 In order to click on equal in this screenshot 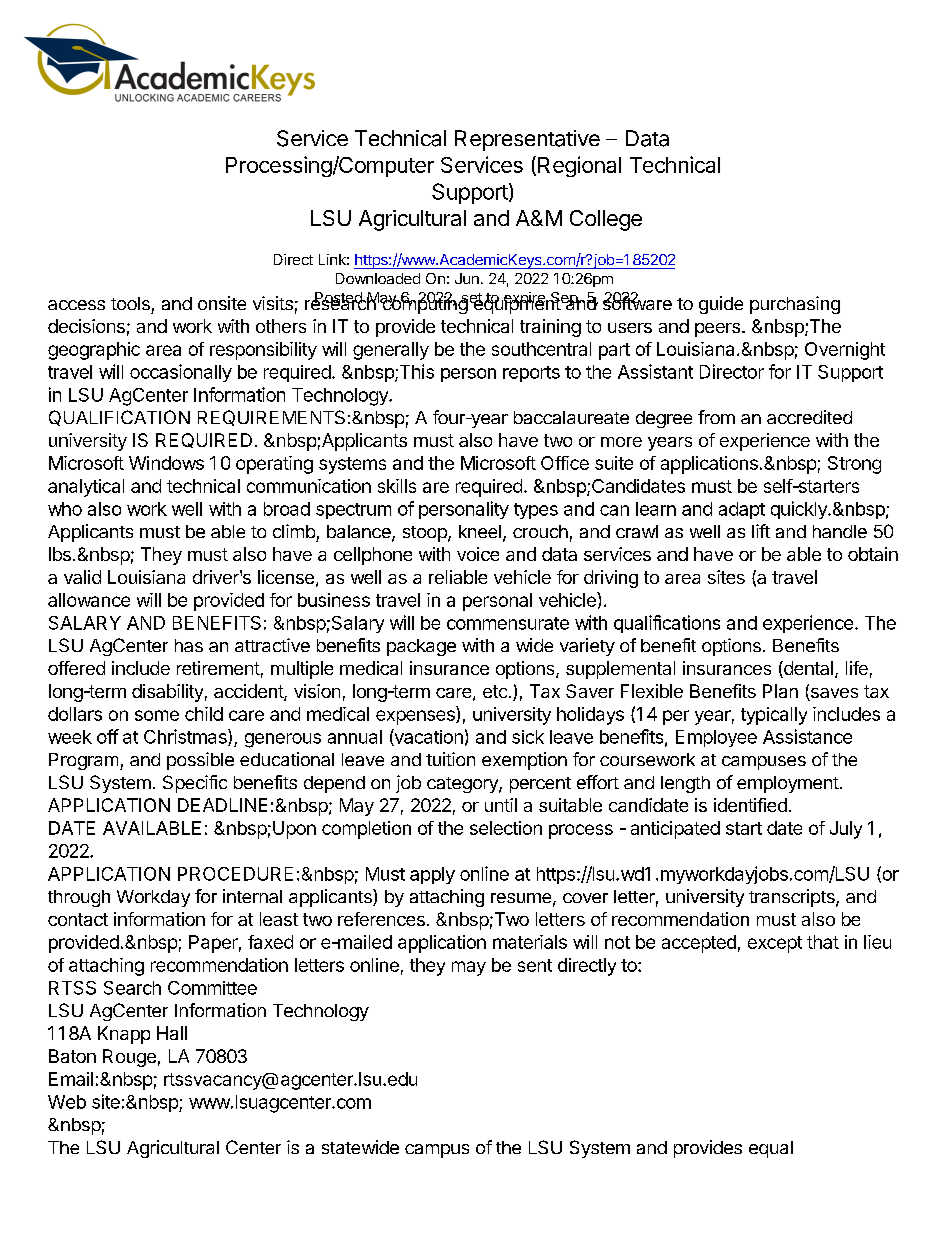, I will do `click(771, 1149)`.
